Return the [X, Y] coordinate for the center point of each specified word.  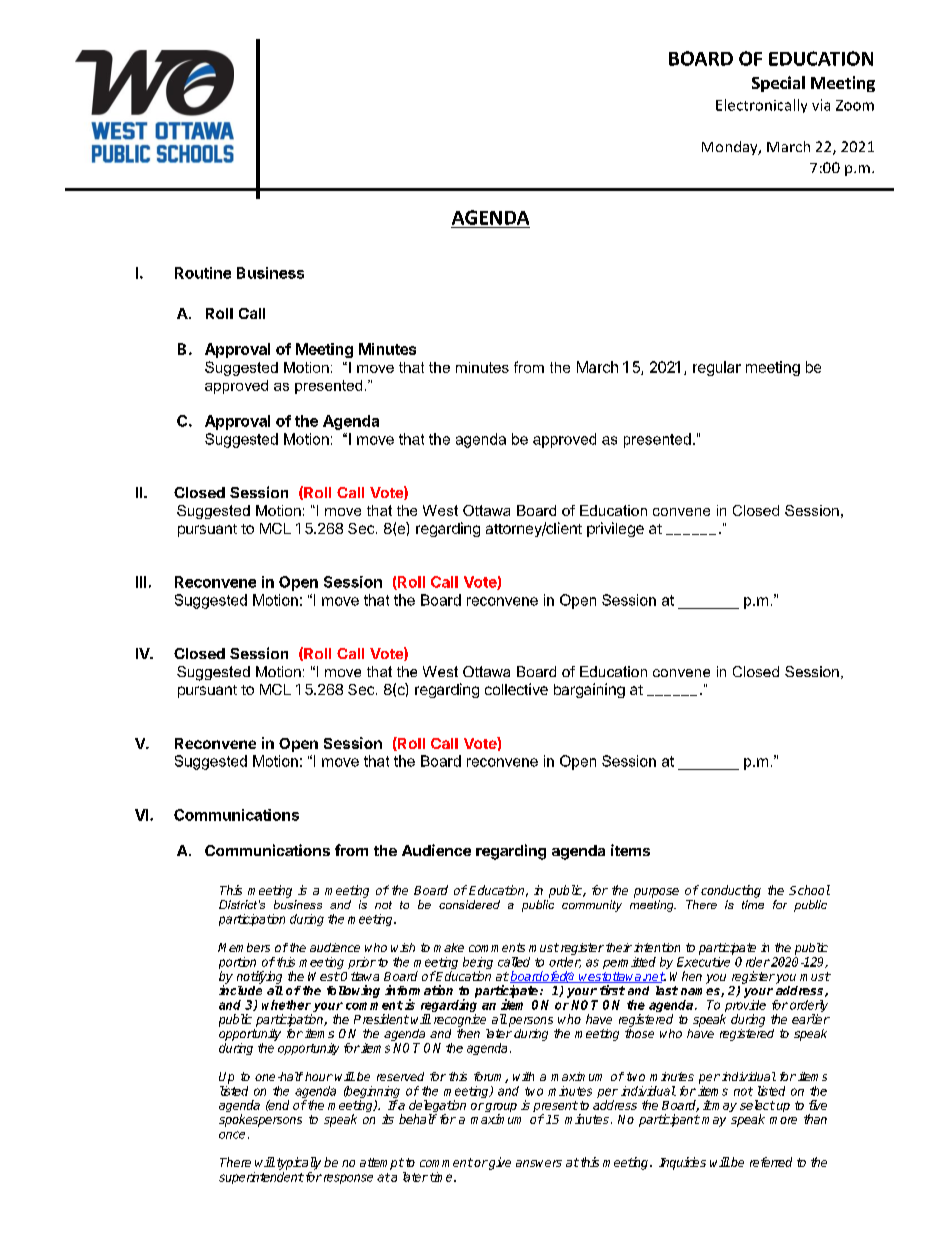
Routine [203, 273]
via [821, 105]
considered [469, 904]
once [232, 1135]
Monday [731, 148]
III [141, 582]
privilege [615, 529]
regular [717, 368]
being [478, 964]
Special [778, 84]
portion [239, 964]
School [809, 890]
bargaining [589, 690]
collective [516, 689]
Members [244, 947]
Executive [703, 962]
